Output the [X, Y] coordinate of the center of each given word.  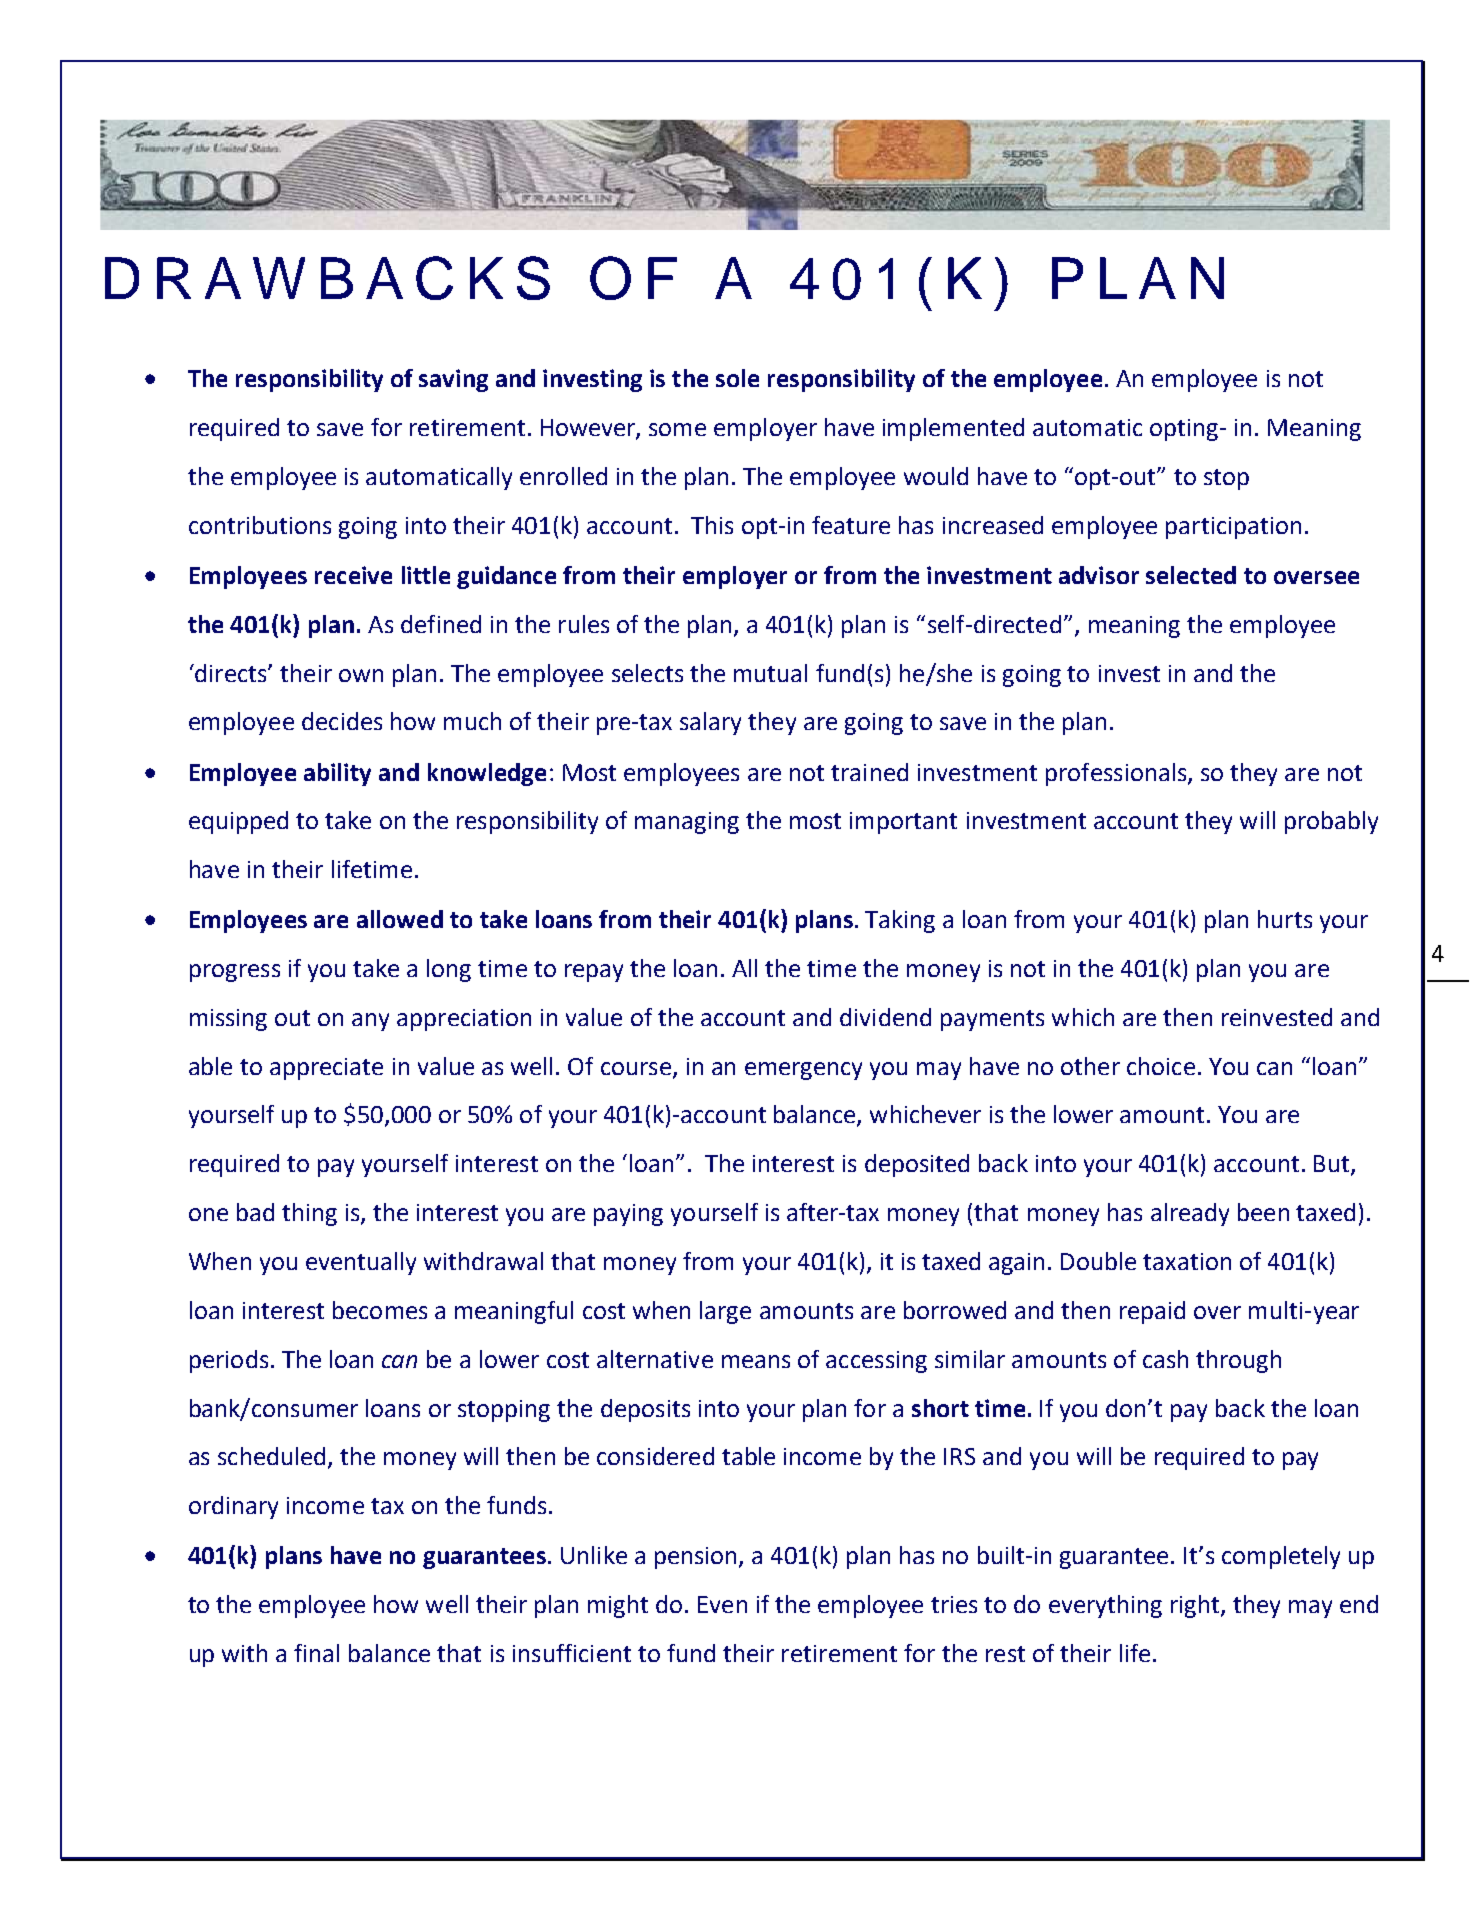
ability [337, 774]
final [316, 1653]
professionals [1117, 774]
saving [453, 380]
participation [1233, 528]
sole [737, 378]
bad [255, 1212]
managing [687, 823]
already [1190, 1214]
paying [628, 1215]
